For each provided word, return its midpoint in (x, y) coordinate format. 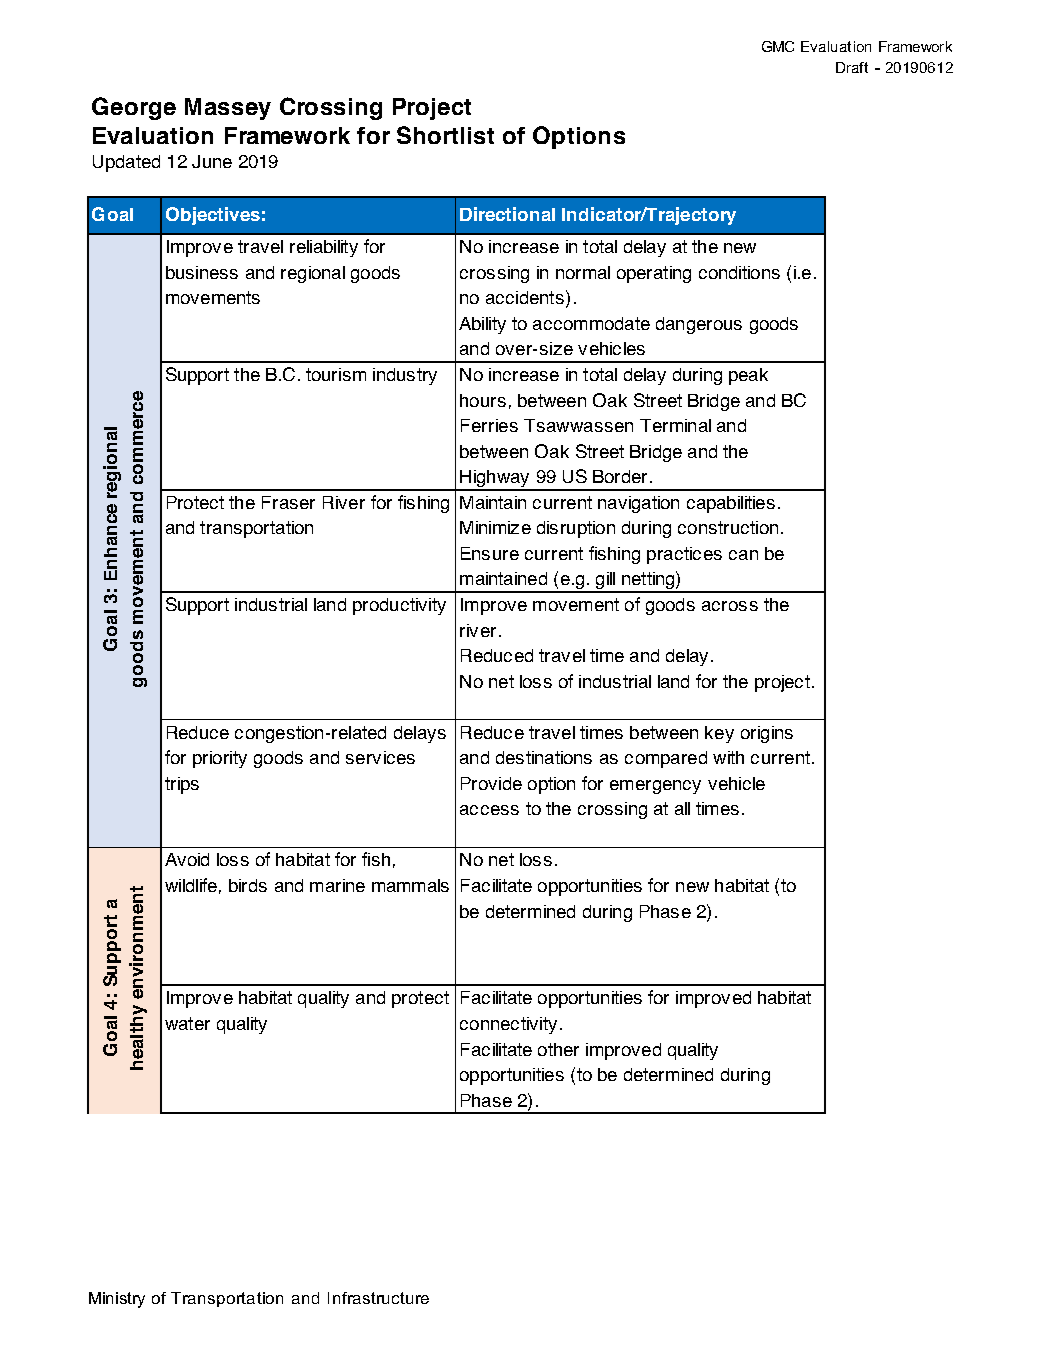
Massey (228, 109)
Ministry (117, 1300)
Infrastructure (378, 1298)
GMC (778, 46)
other (558, 1049)
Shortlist (445, 135)
